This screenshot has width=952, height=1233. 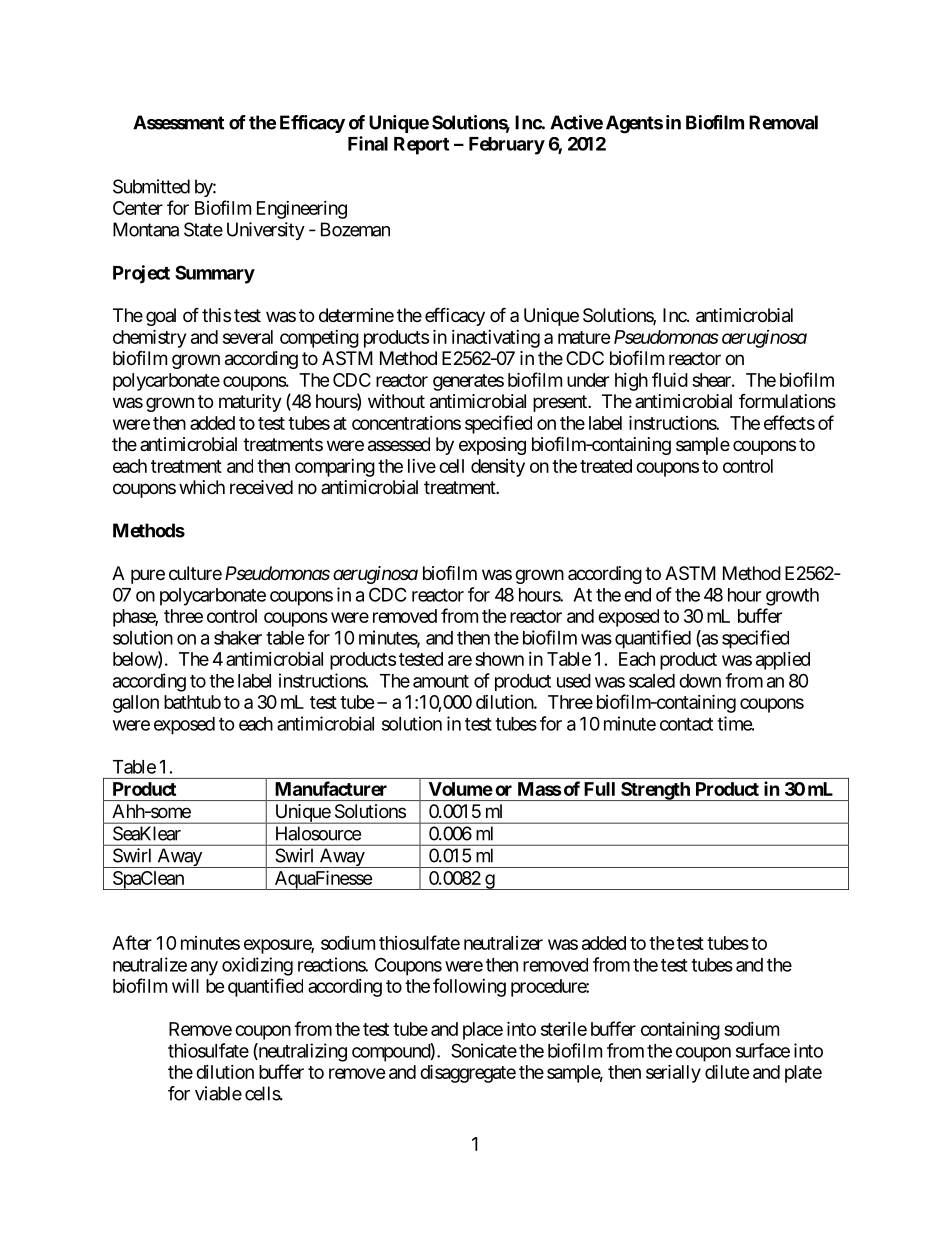 I want to click on maturity, so click(x=250, y=403).
